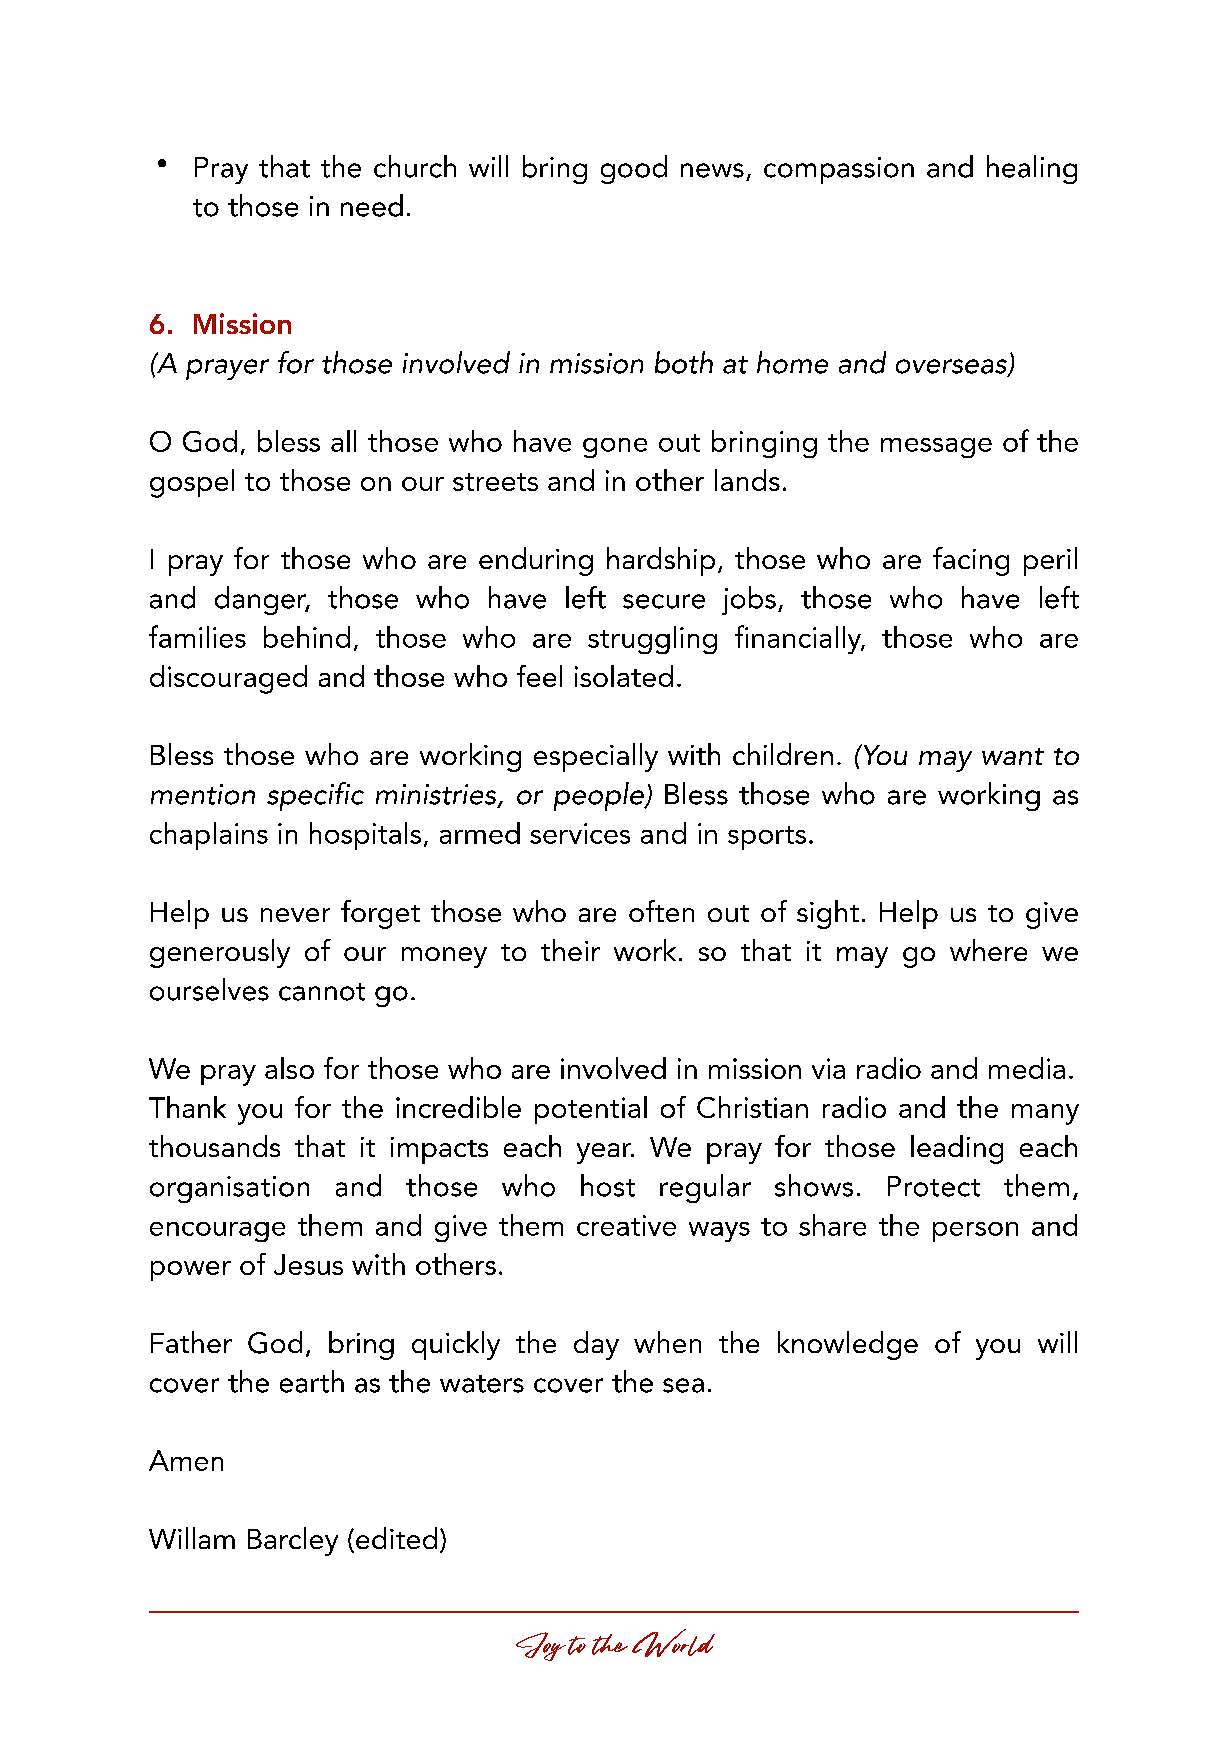 The width and height of the document is (1228, 1737). I want to click on where, so click(988, 950).
